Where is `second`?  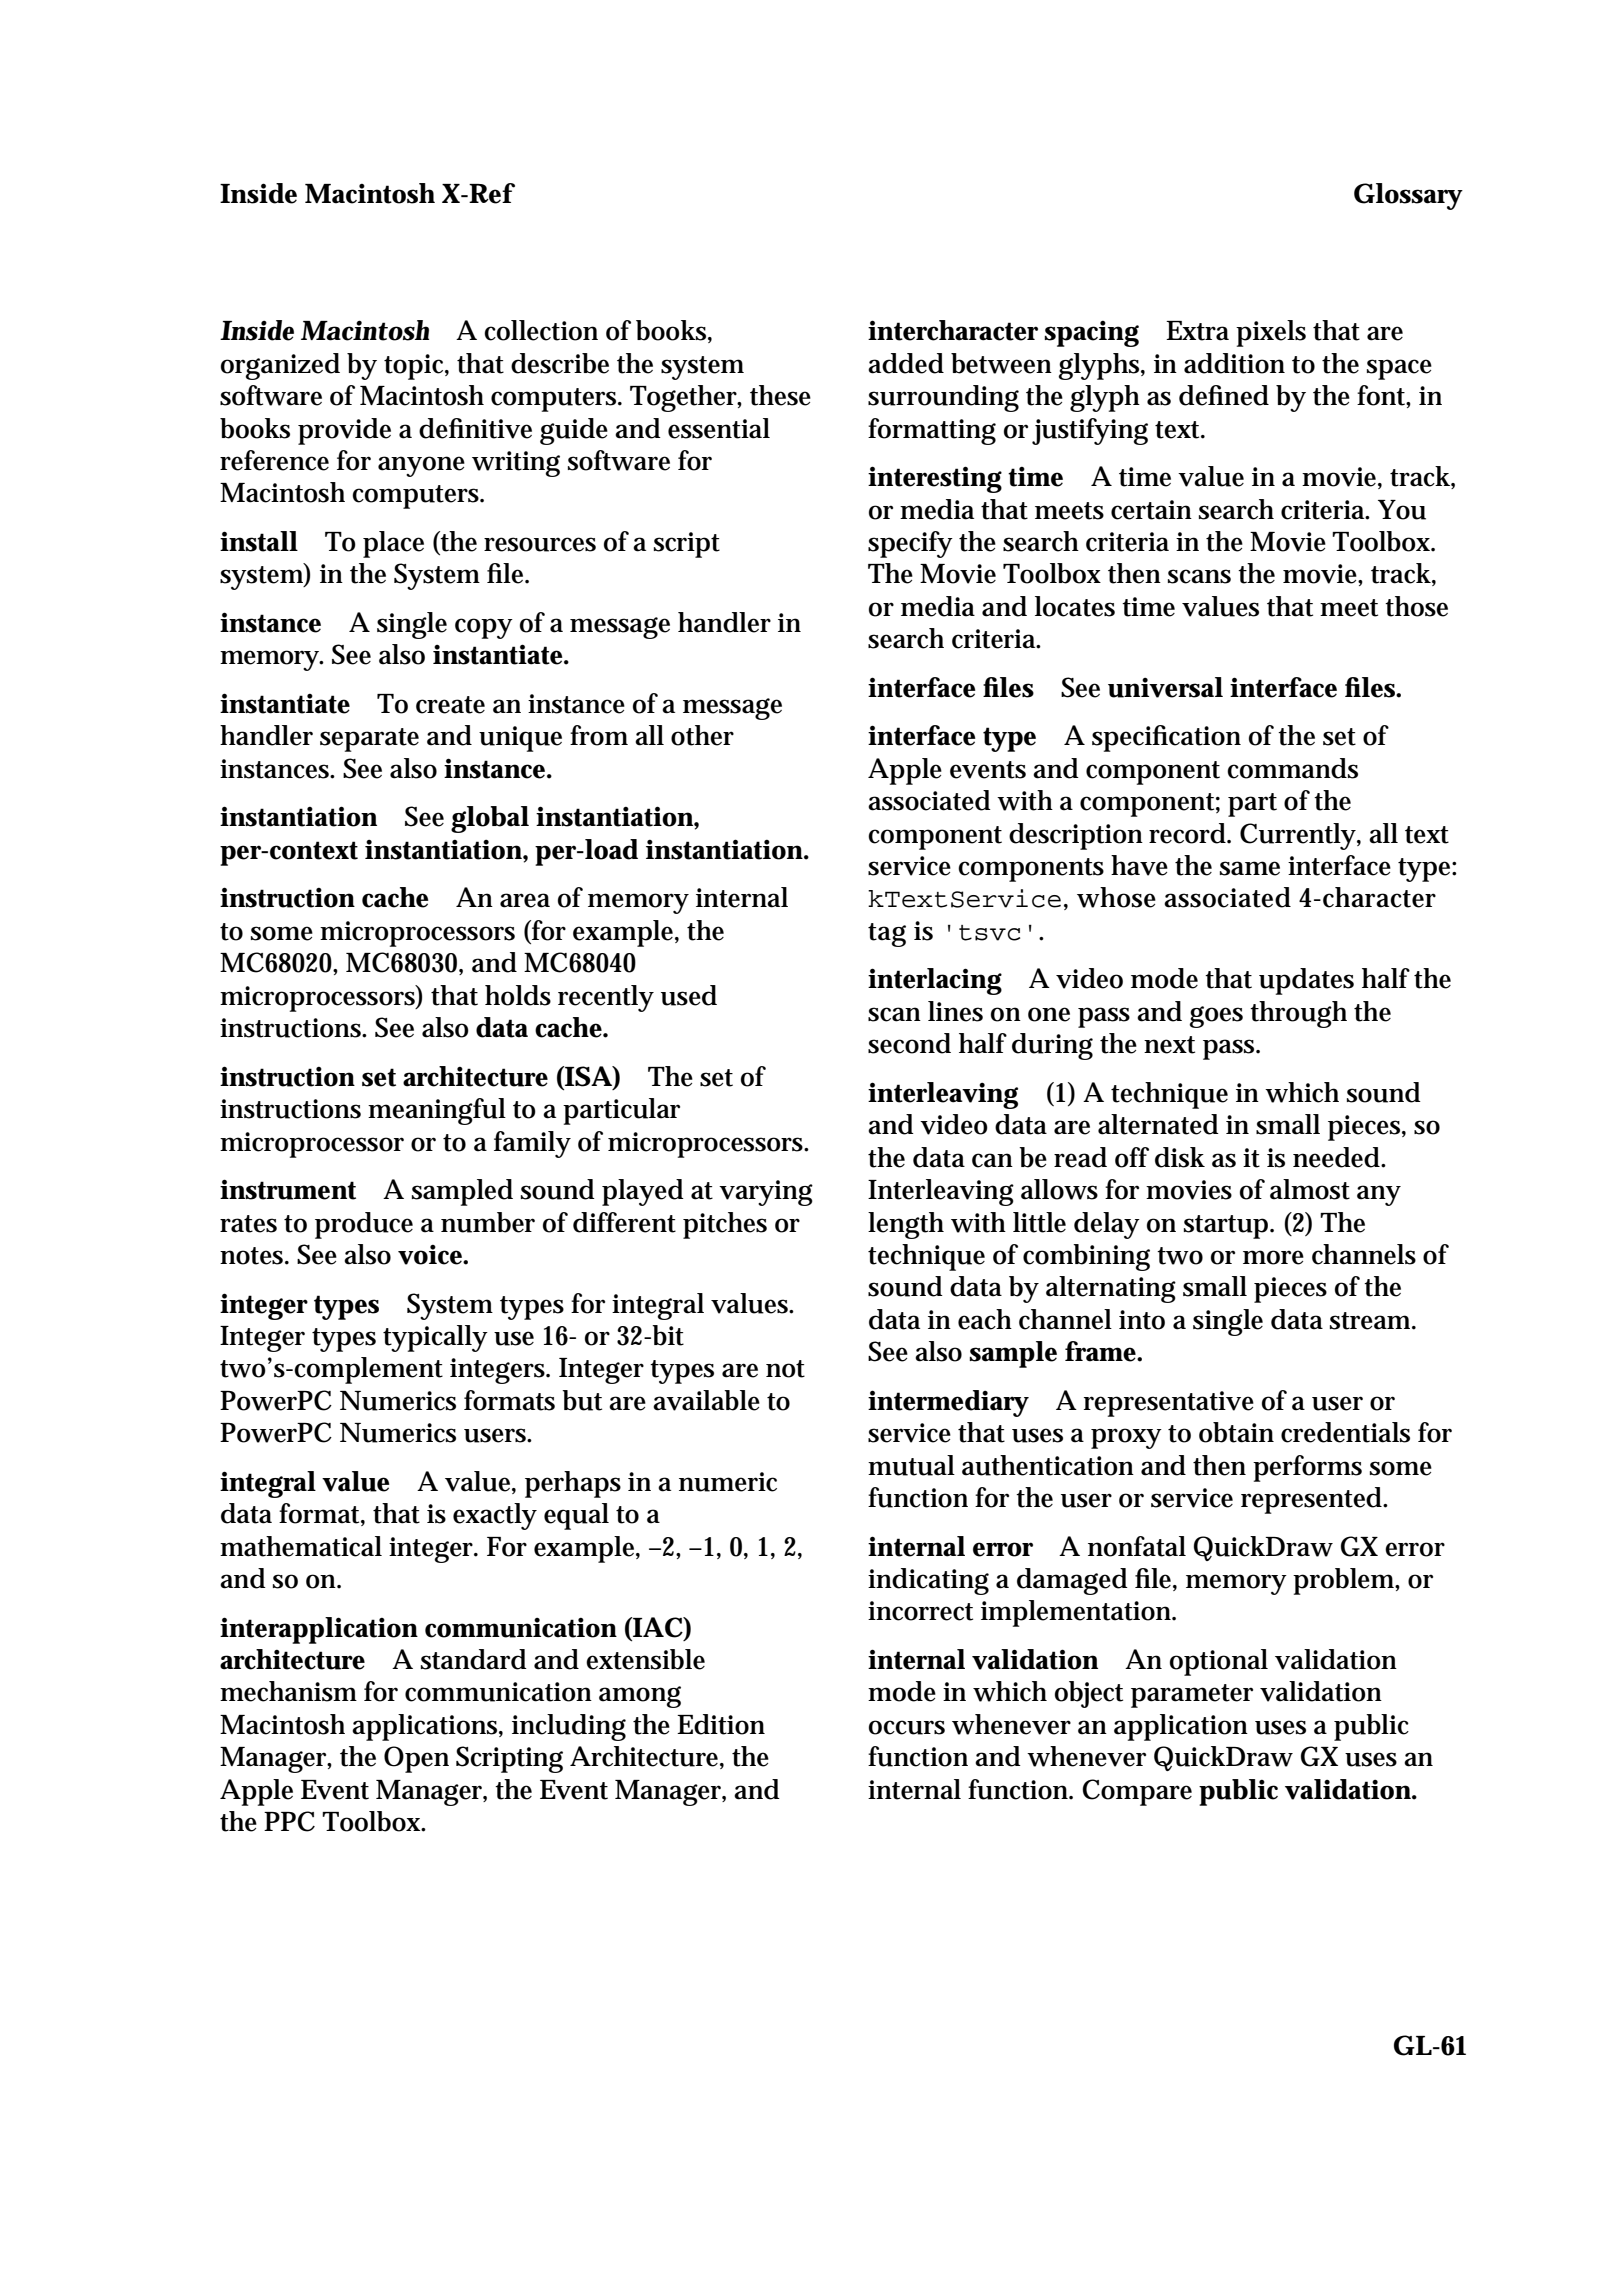
second is located at coordinates (909, 1043).
